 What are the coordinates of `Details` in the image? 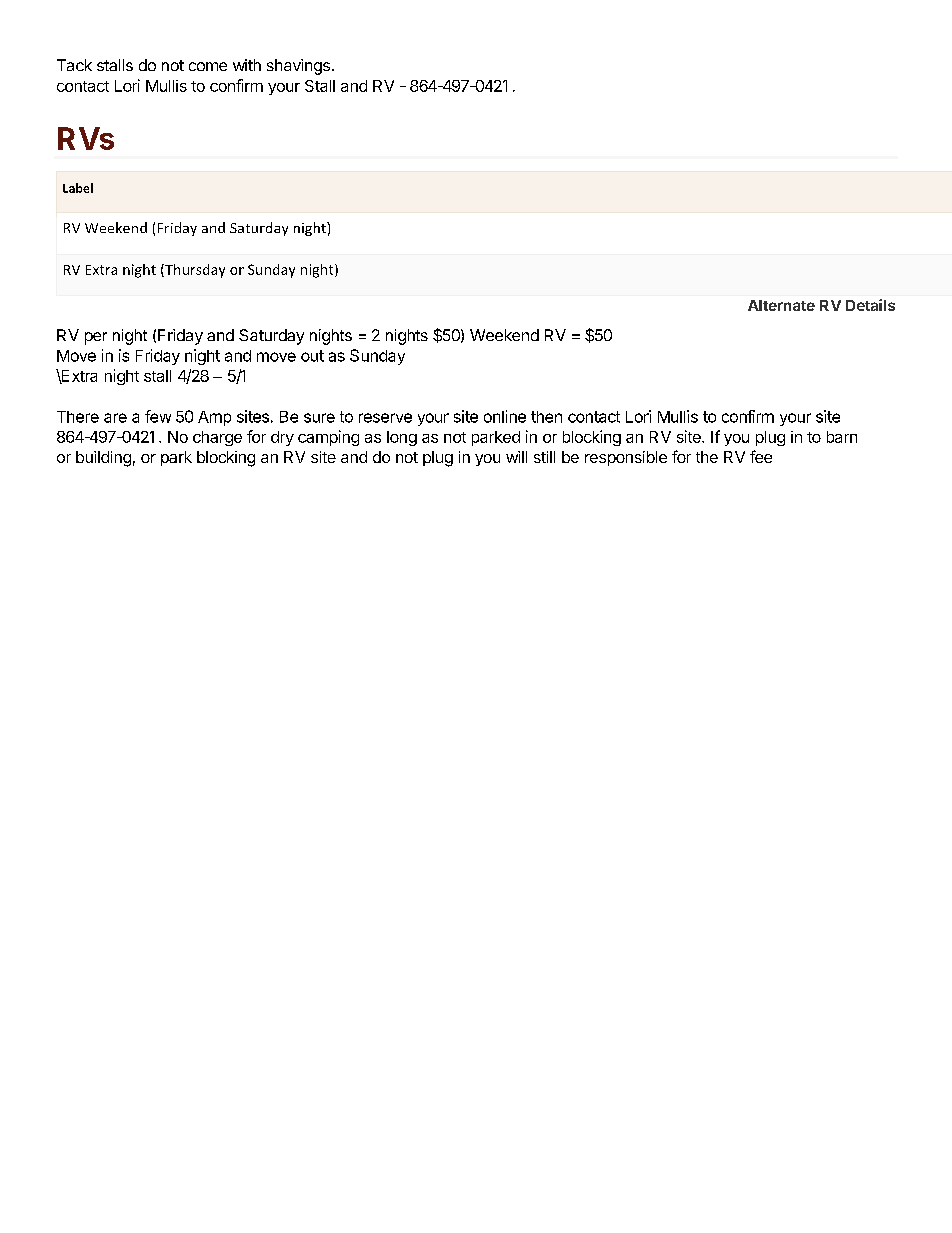 It's located at (870, 305).
